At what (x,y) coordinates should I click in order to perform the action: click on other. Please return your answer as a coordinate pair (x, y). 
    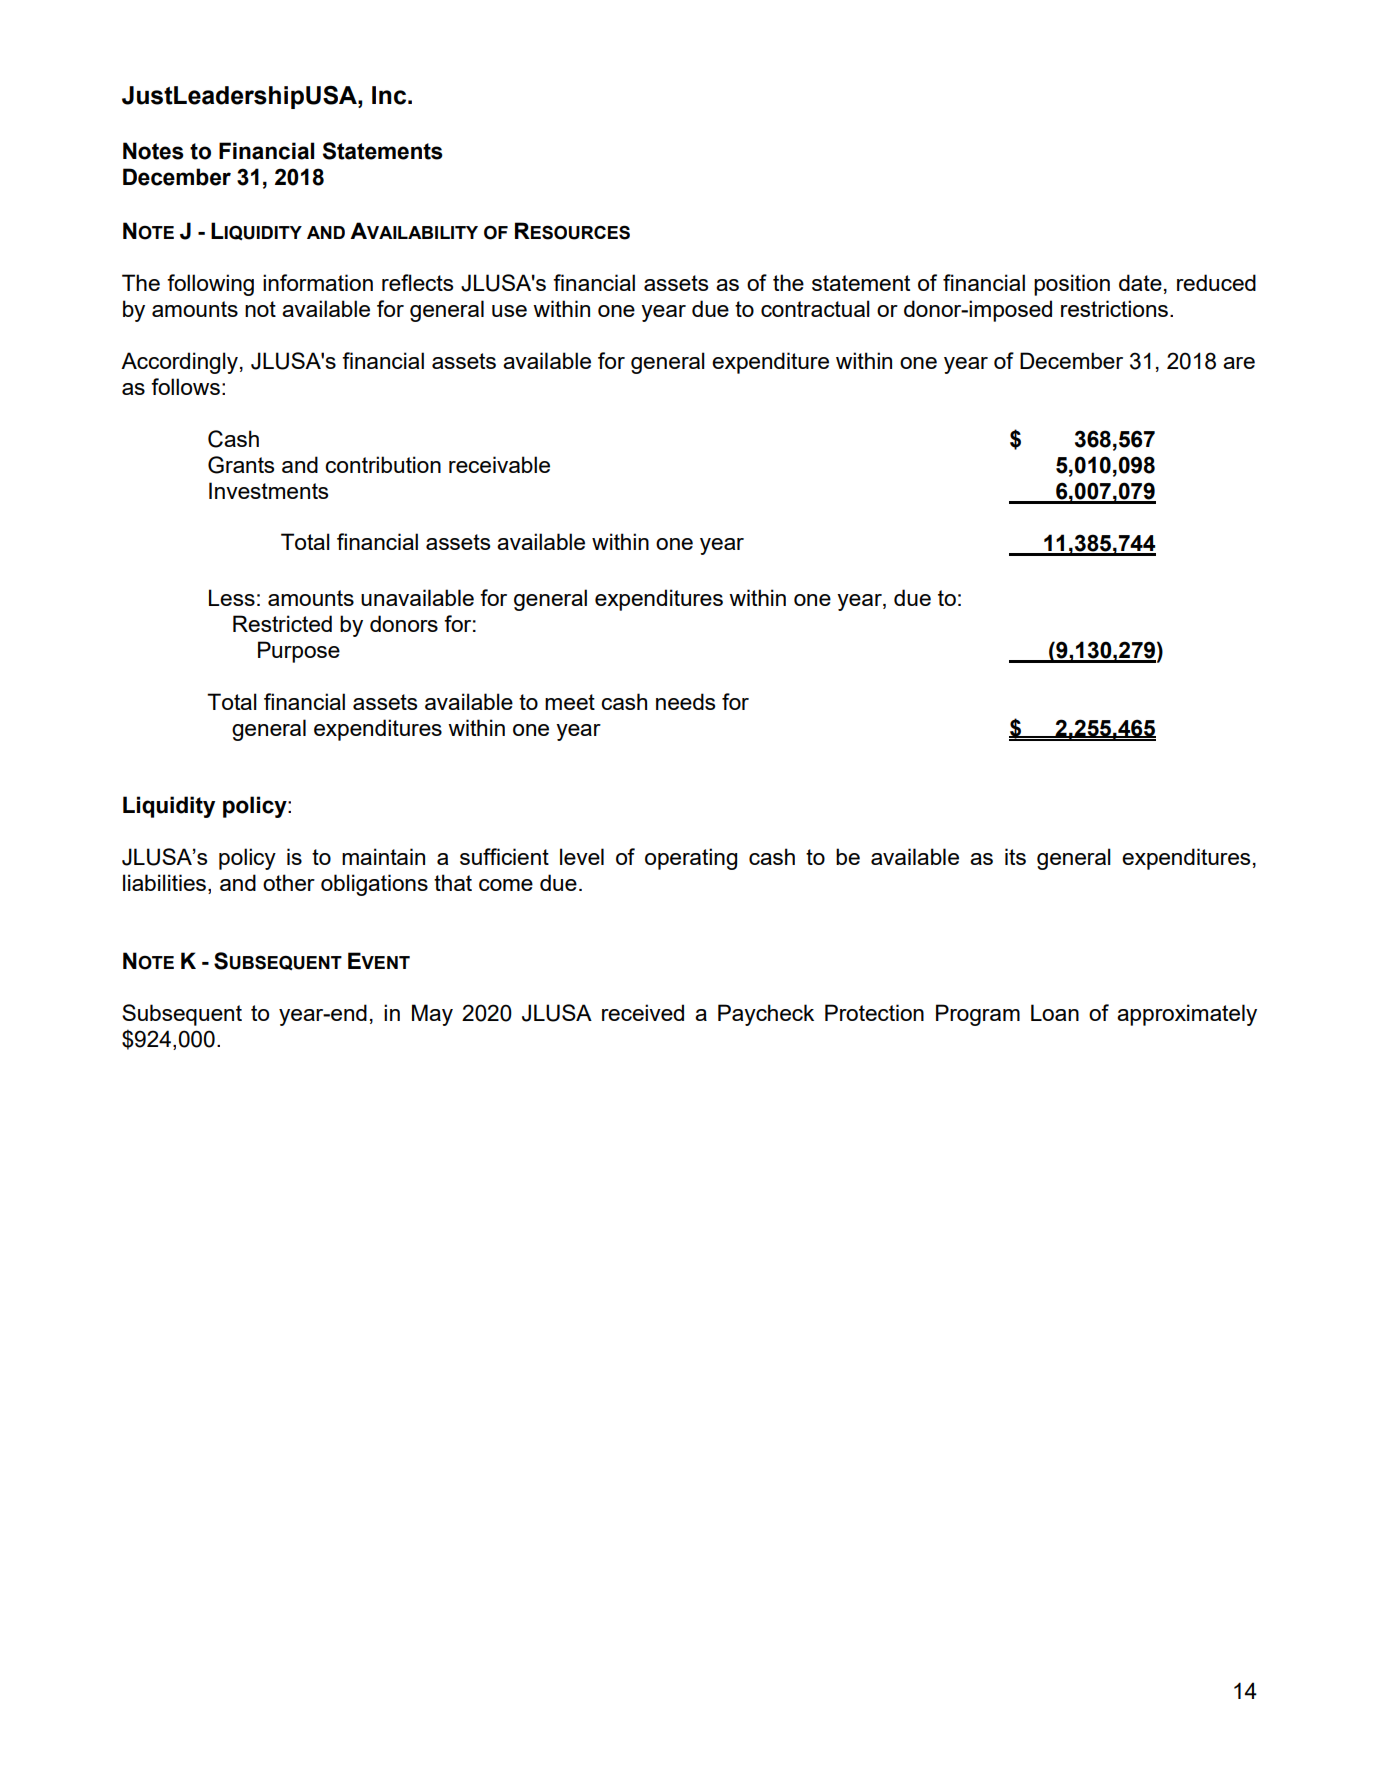
    Looking at the image, I should click on (289, 882).
